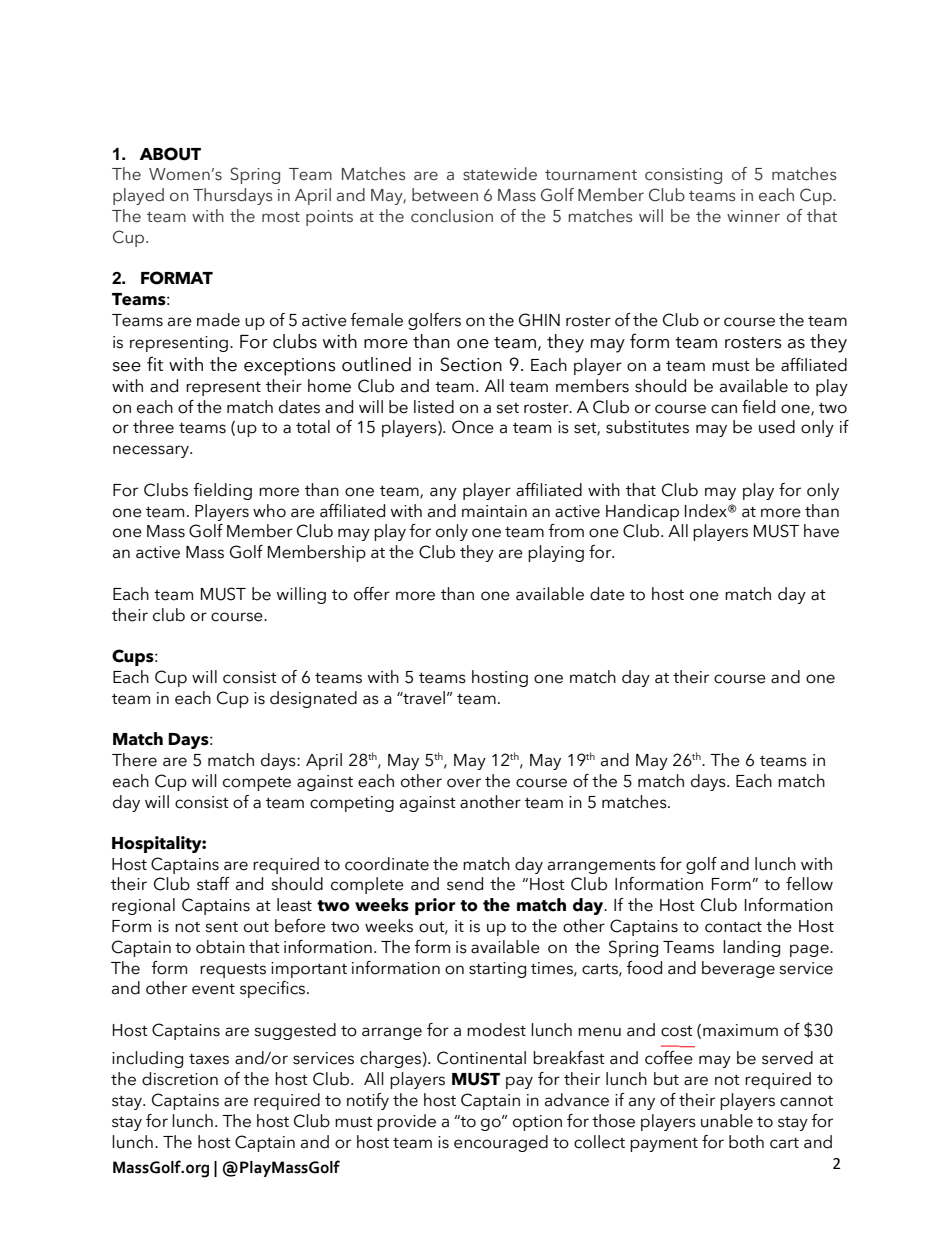  What do you see at coordinates (180, 1079) in the screenshot?
I see `discretion` at bounding box center [180, 1079].
